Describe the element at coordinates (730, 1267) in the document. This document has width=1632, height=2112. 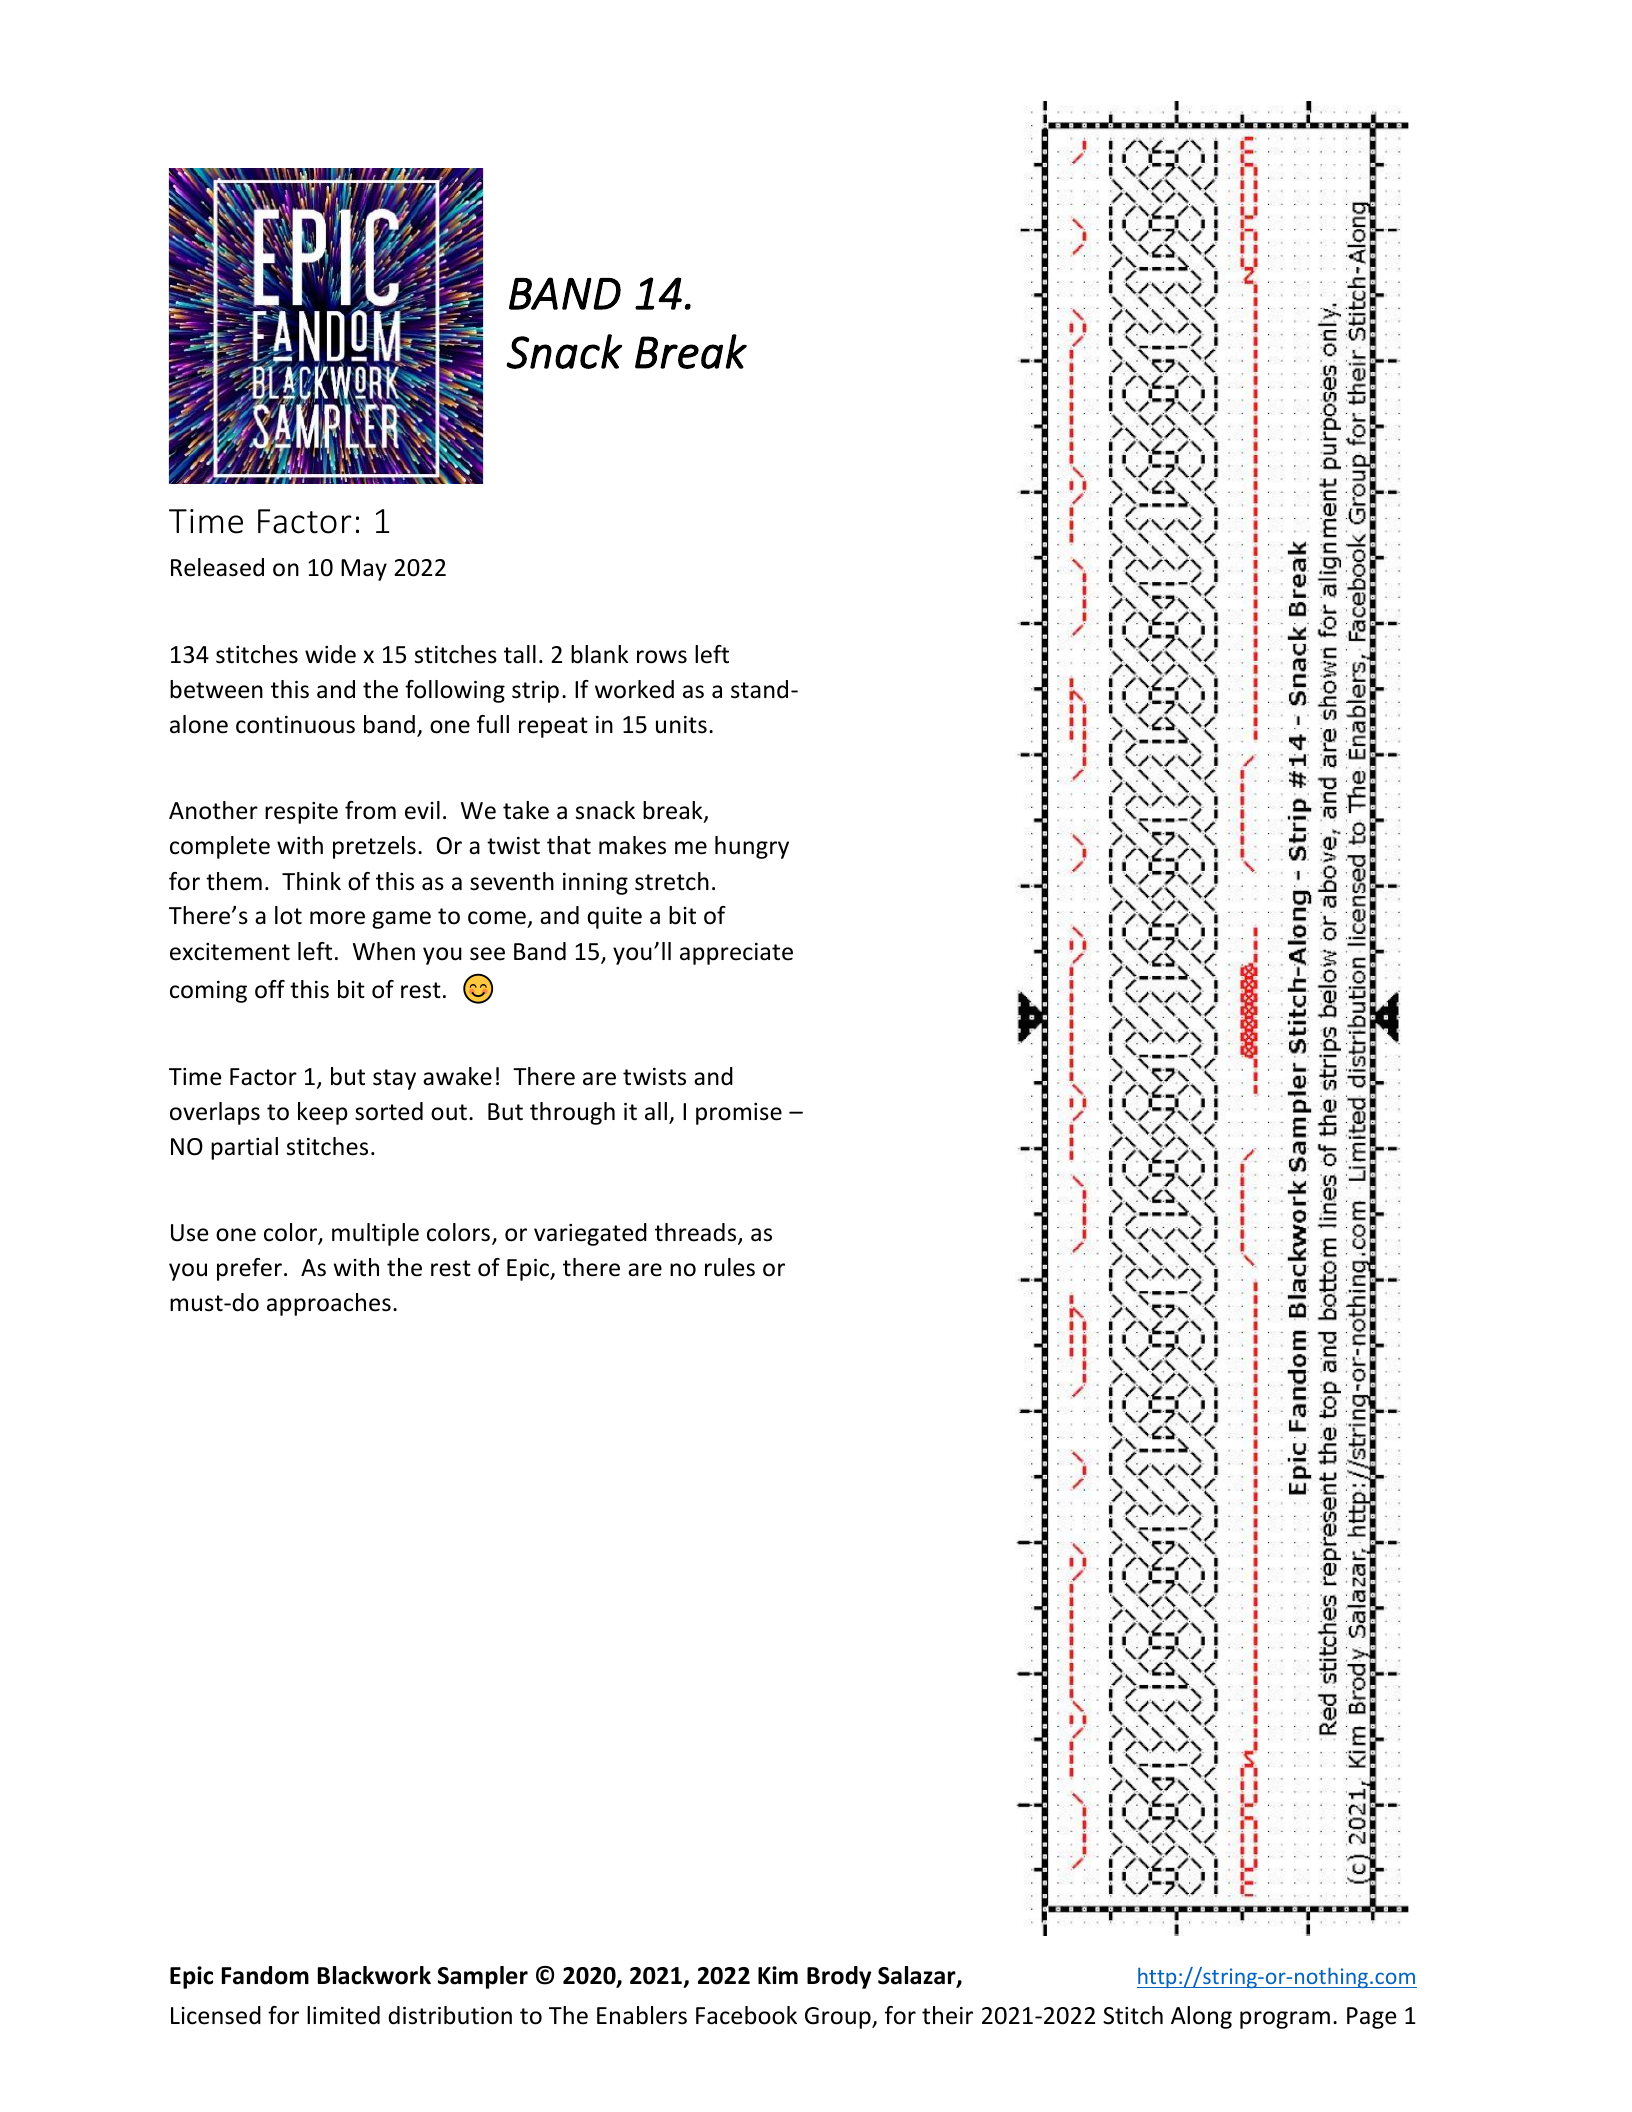
I see `rules` at that location.
